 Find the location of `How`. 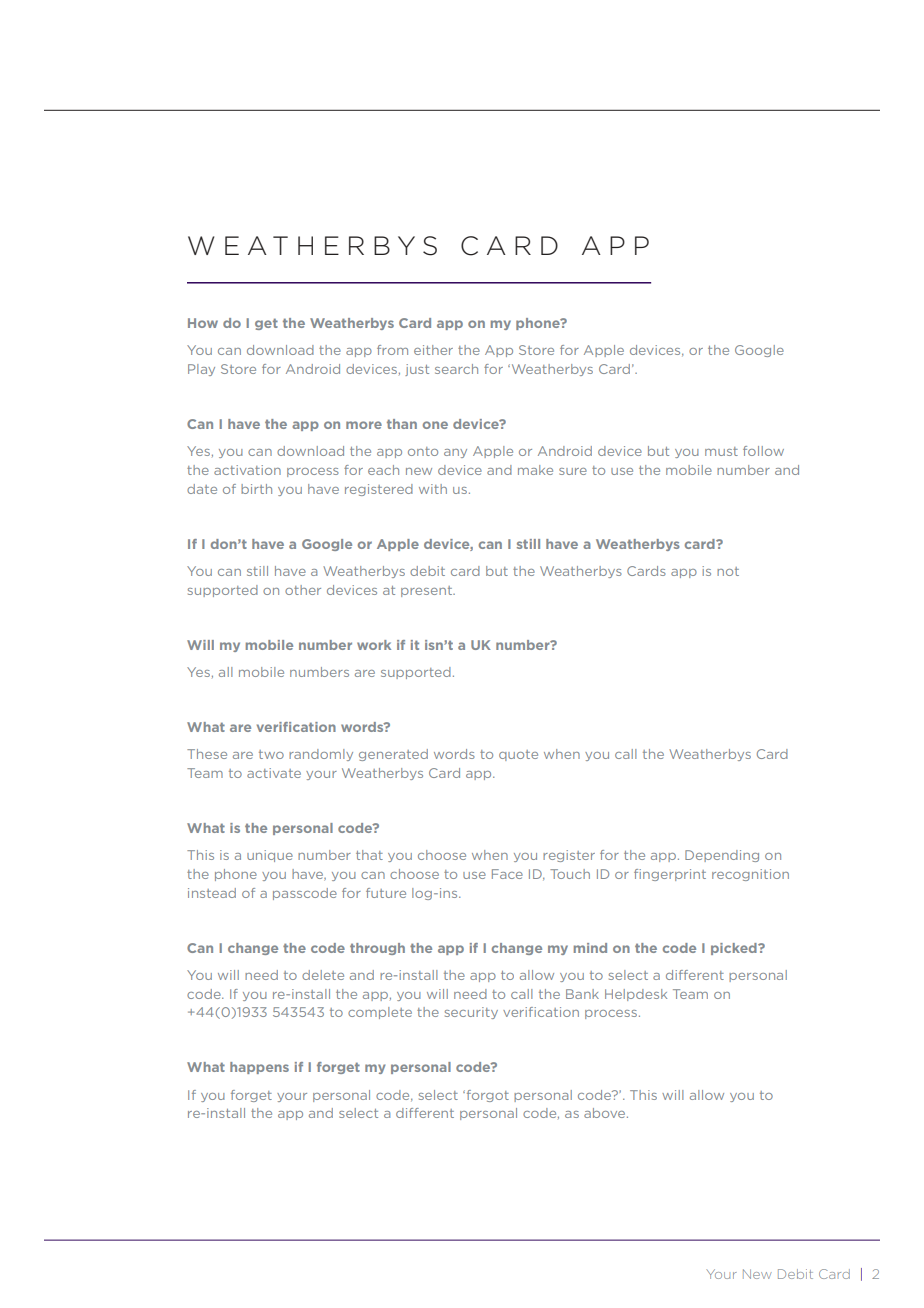

How is located at coordinates (203, 323).
